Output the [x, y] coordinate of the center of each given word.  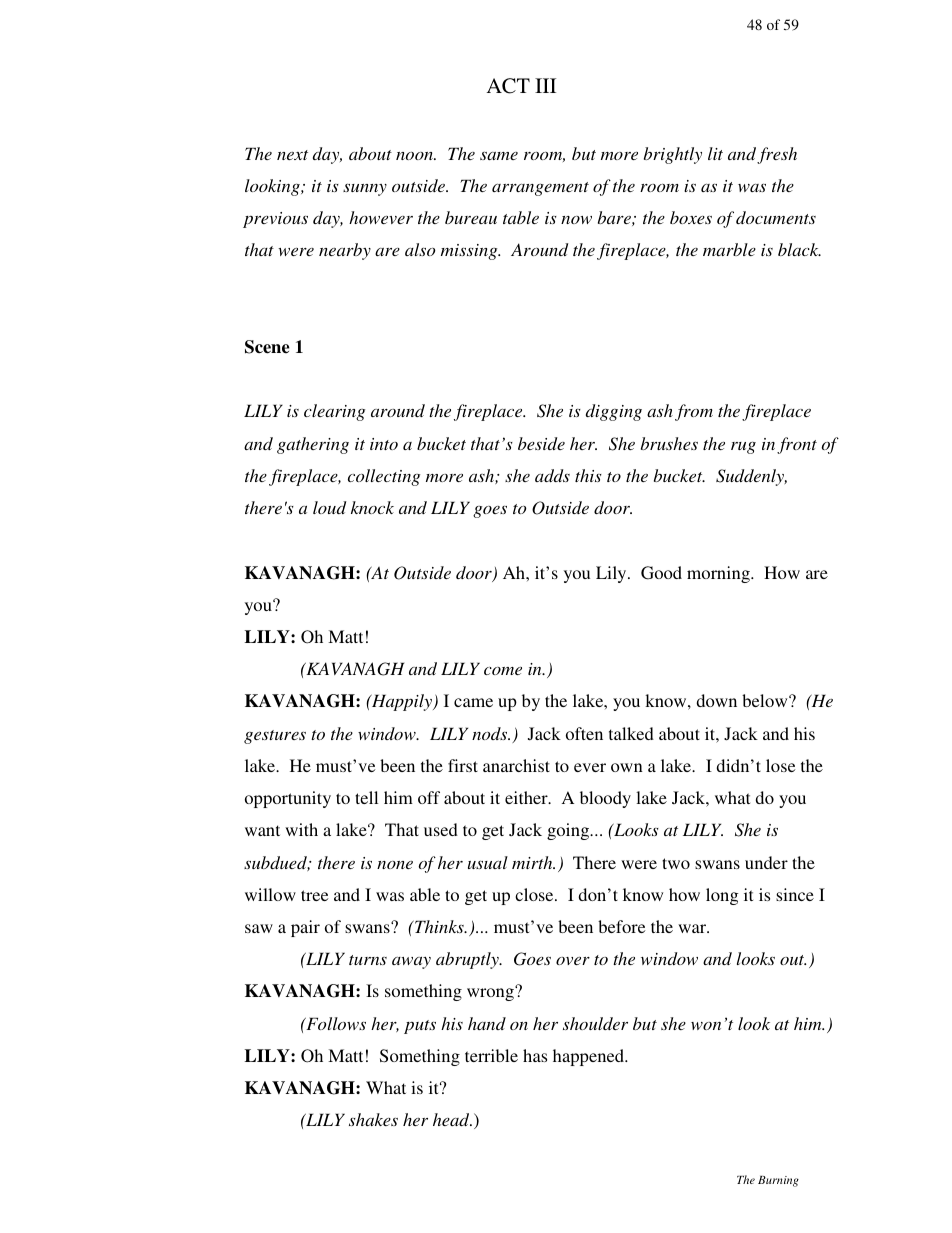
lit [715, 153]
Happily [402, 702]
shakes [373, 1119]
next [292, 155]
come [503, 671]
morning [719, 574]
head [452, 1119]
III [545, 85]
